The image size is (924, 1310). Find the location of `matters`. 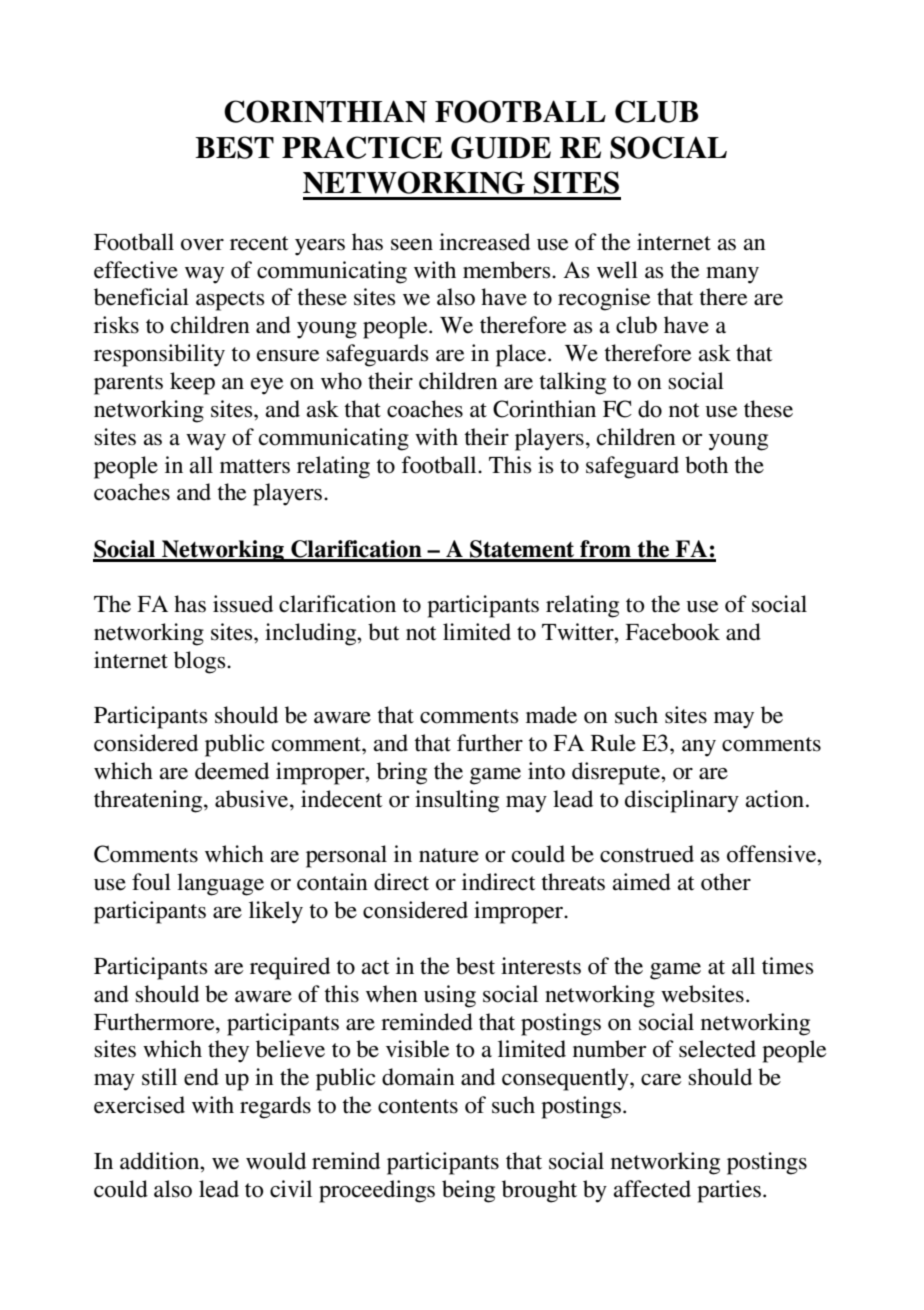

matters is located at coordinates (255, 466).
